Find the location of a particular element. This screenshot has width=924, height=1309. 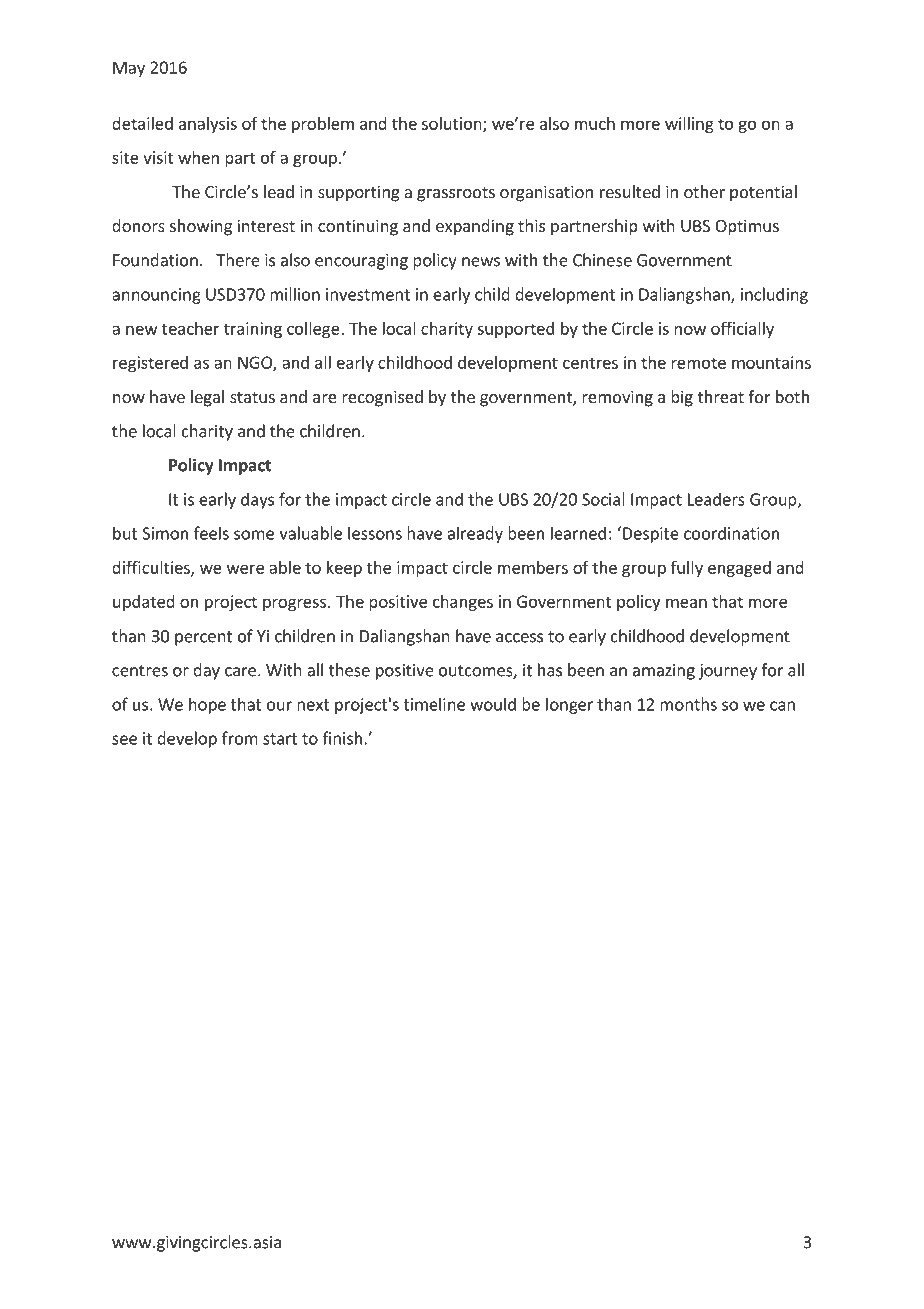

threat is located at coordinates (720, 396).
